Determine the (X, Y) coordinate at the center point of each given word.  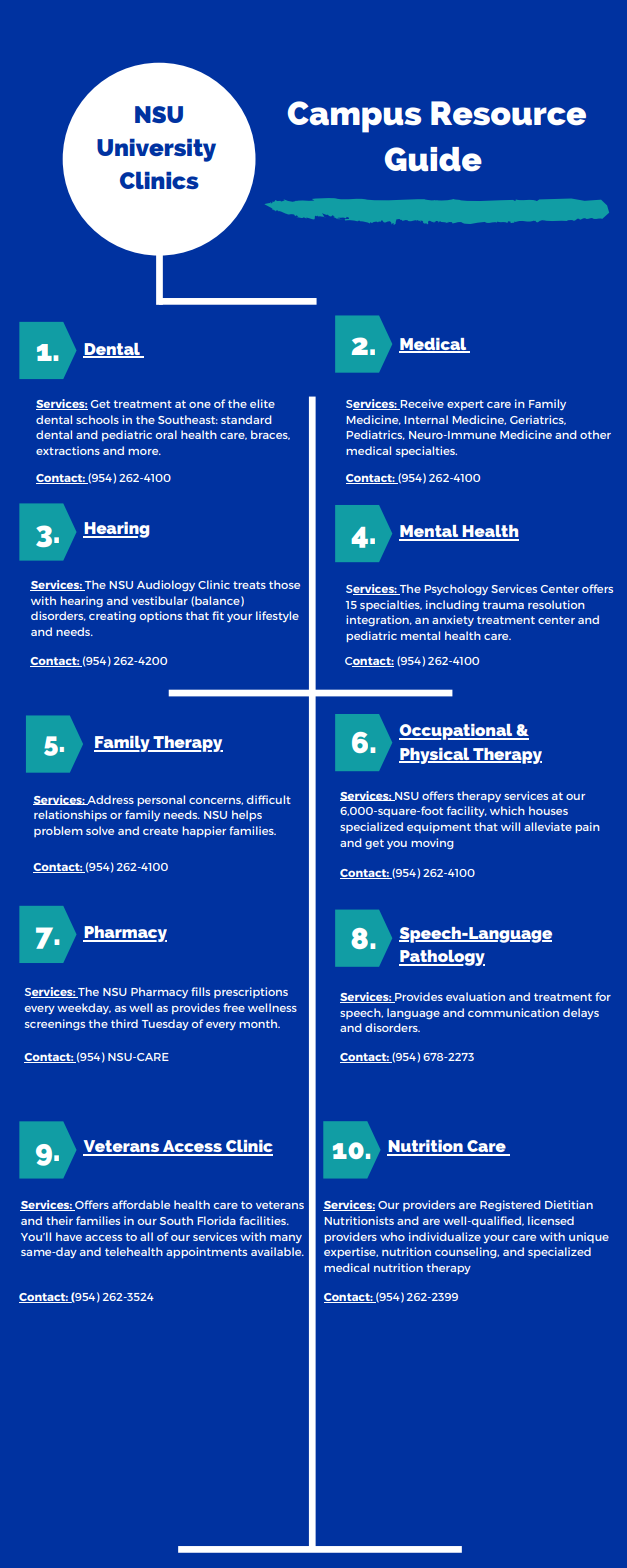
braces (270, 435)
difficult (269, 799)
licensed (551, 1220)
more (144, 452)
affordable (141, 1204)
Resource (508, 113)
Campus (355, 117)
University (156, 150)
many (286, 1239)
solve (100, 830)
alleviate (548, 826)
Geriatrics (538, 420)
